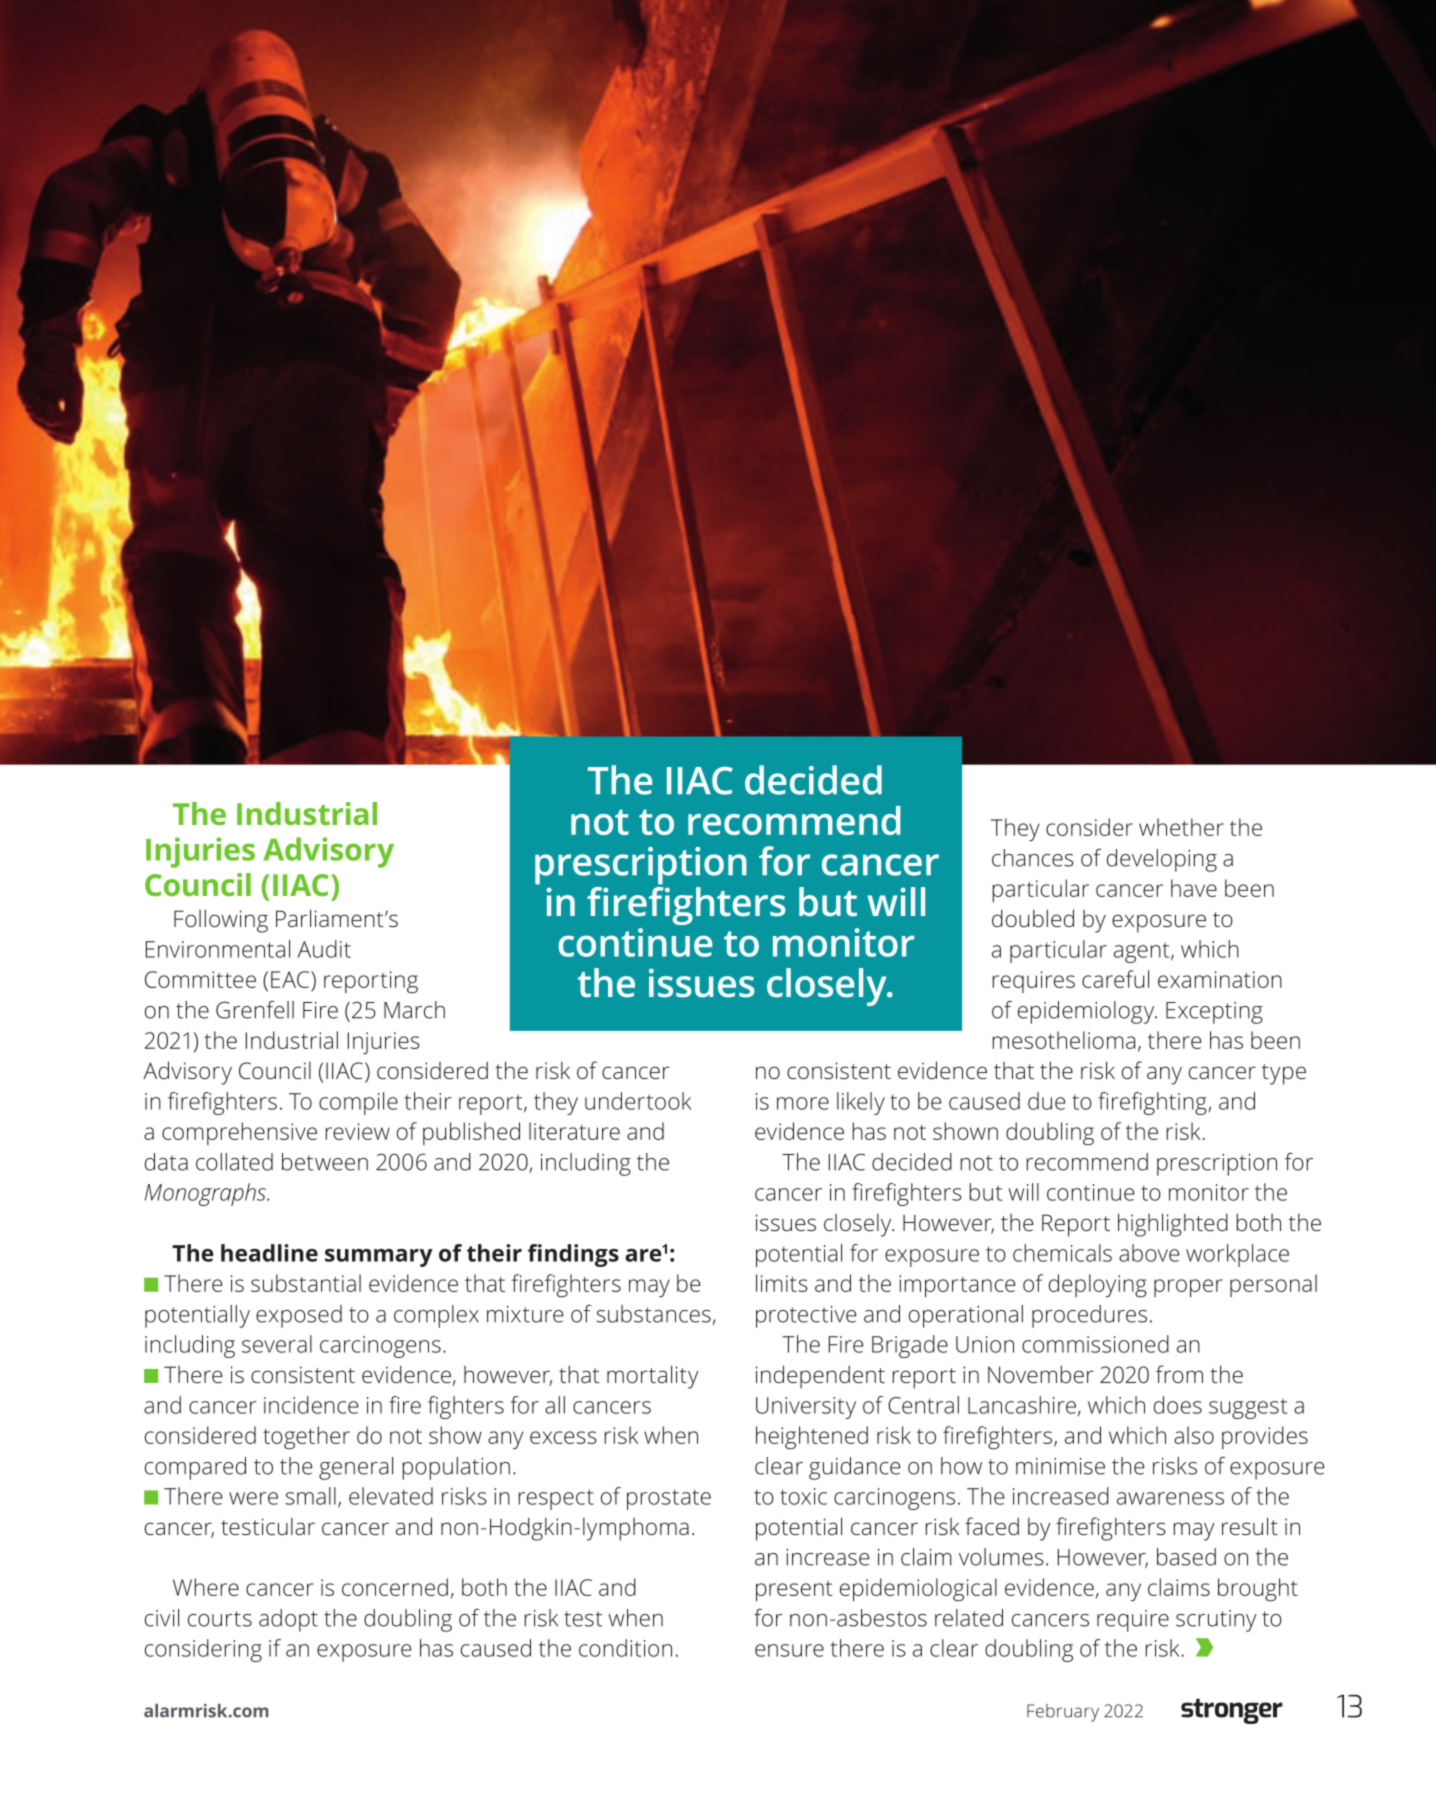  What do you see at coordinates (358, 1103) in the image?
I see `compile` at bounding box center [358, 1103].
